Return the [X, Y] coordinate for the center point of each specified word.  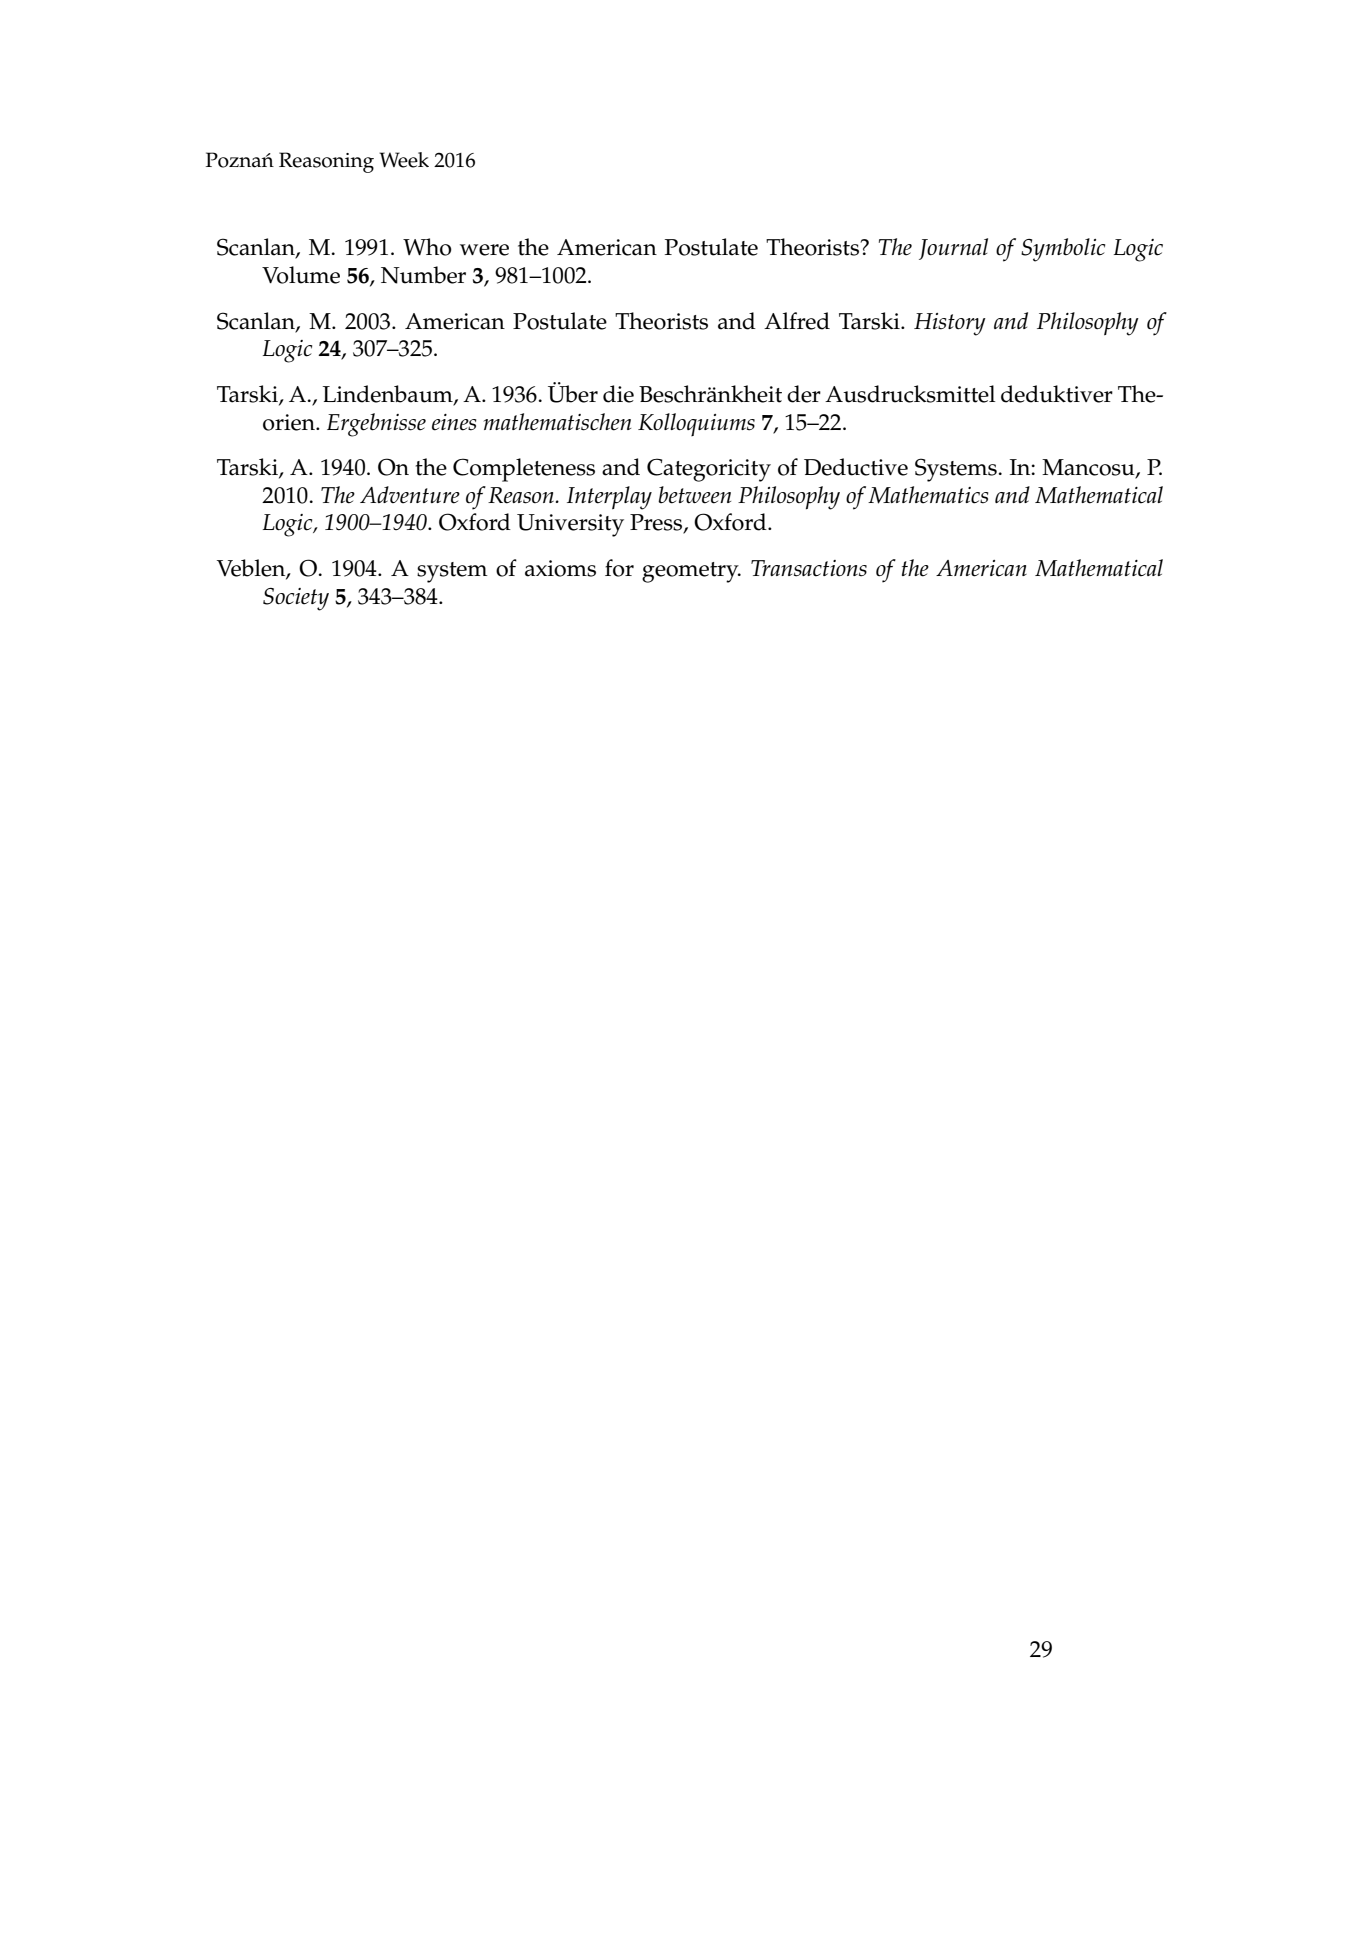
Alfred [797, 321]
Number [423, 275]
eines [454, 422]
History [950, 324]
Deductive [856, 467]
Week [404, 160]
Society [296, 599]
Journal [953, 249]
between [694, 495]
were [484, 250]
